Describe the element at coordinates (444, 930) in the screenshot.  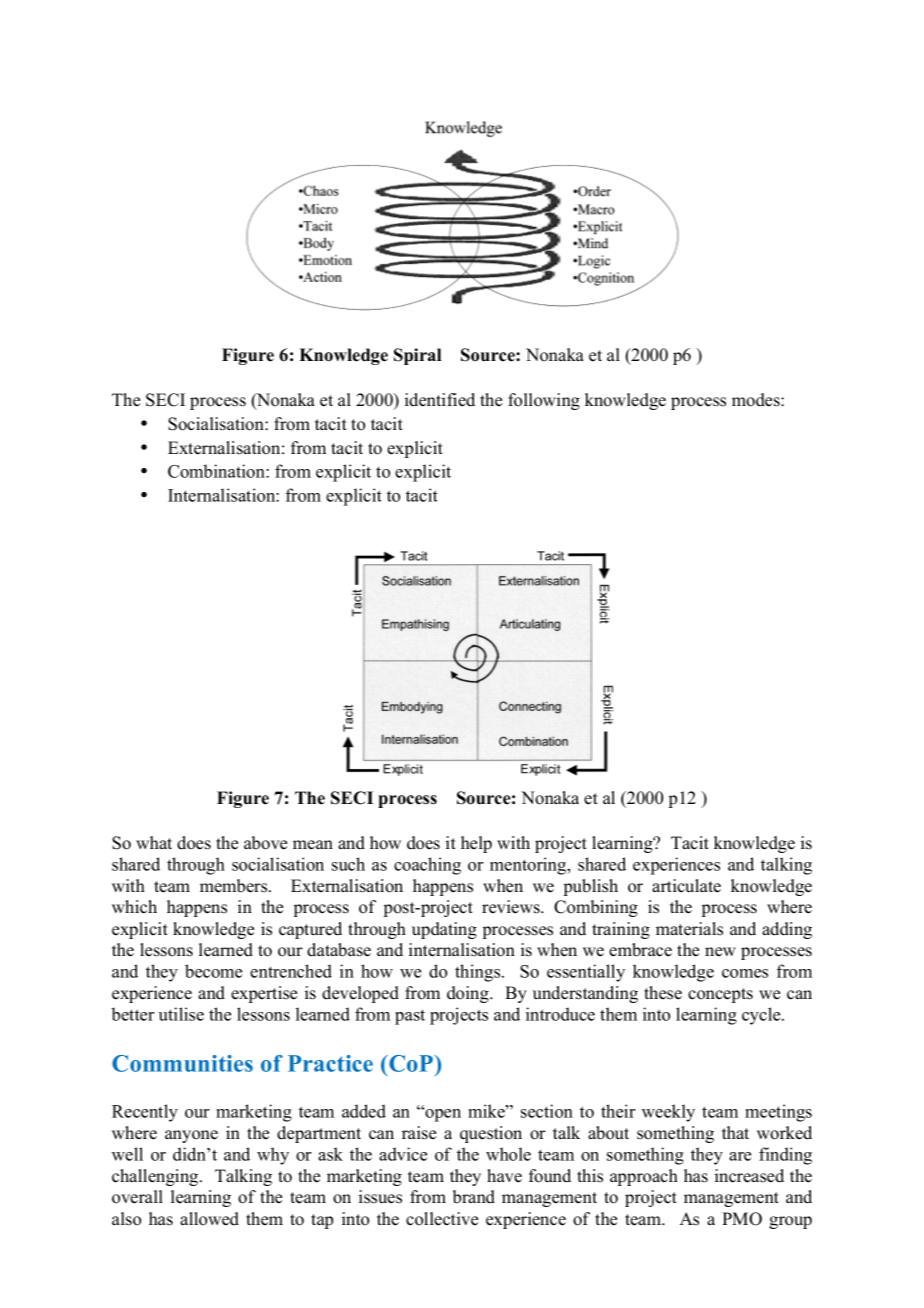
I see `updating` at that location.
